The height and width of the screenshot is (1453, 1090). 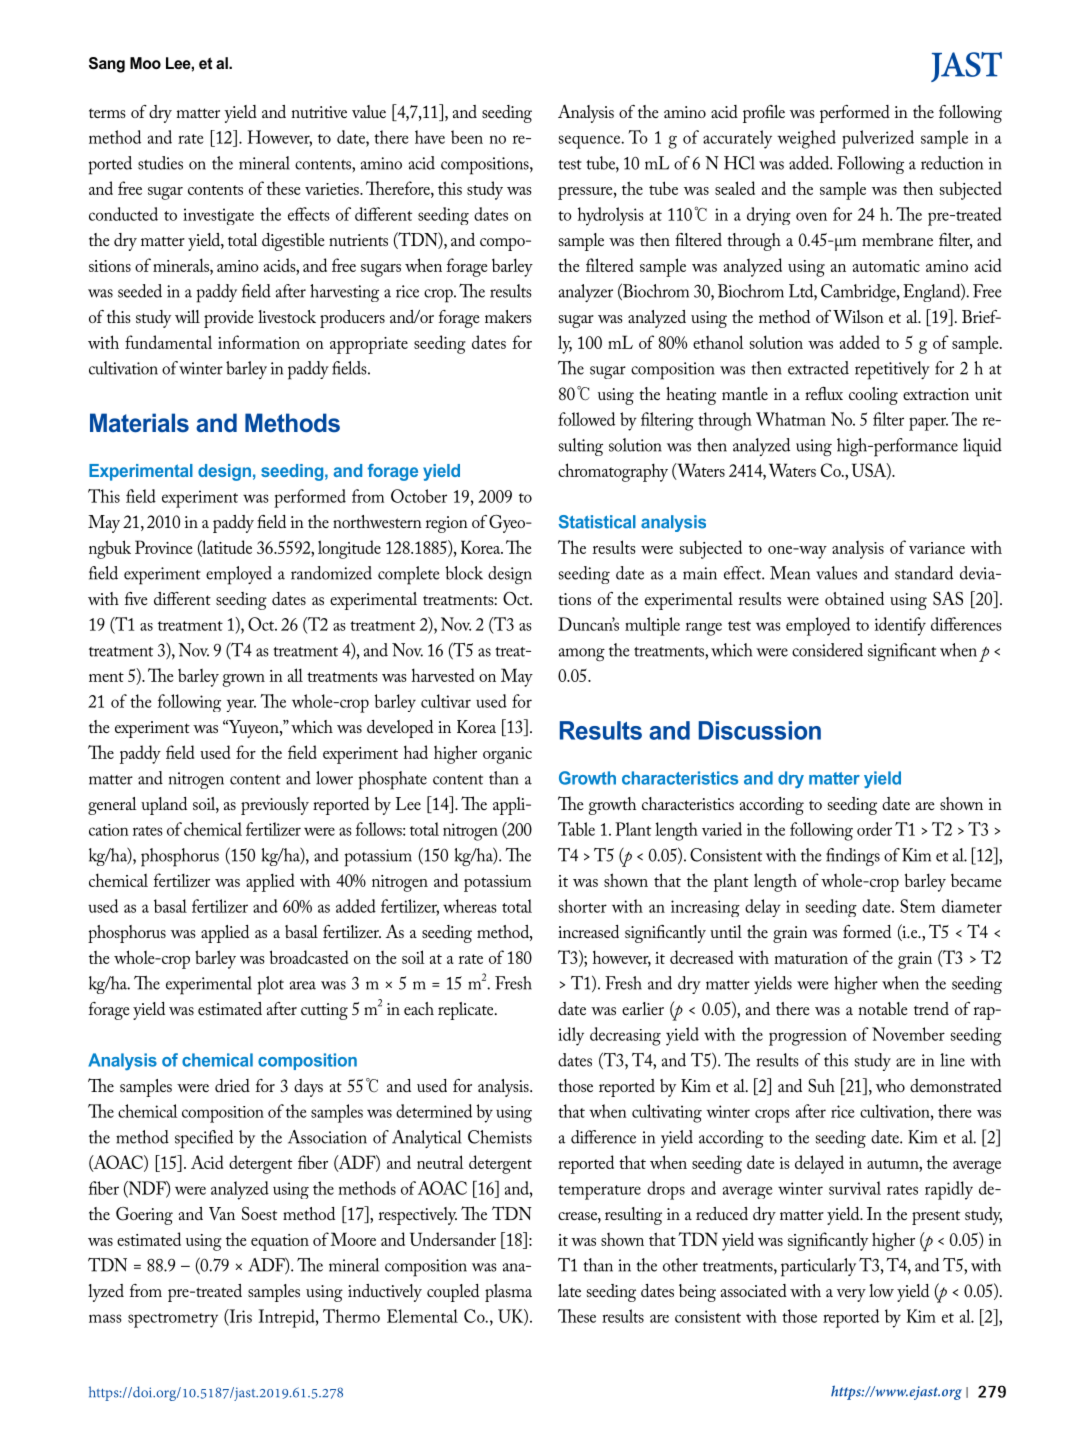 I want to click on cooling, so click(x=873, y=396).
